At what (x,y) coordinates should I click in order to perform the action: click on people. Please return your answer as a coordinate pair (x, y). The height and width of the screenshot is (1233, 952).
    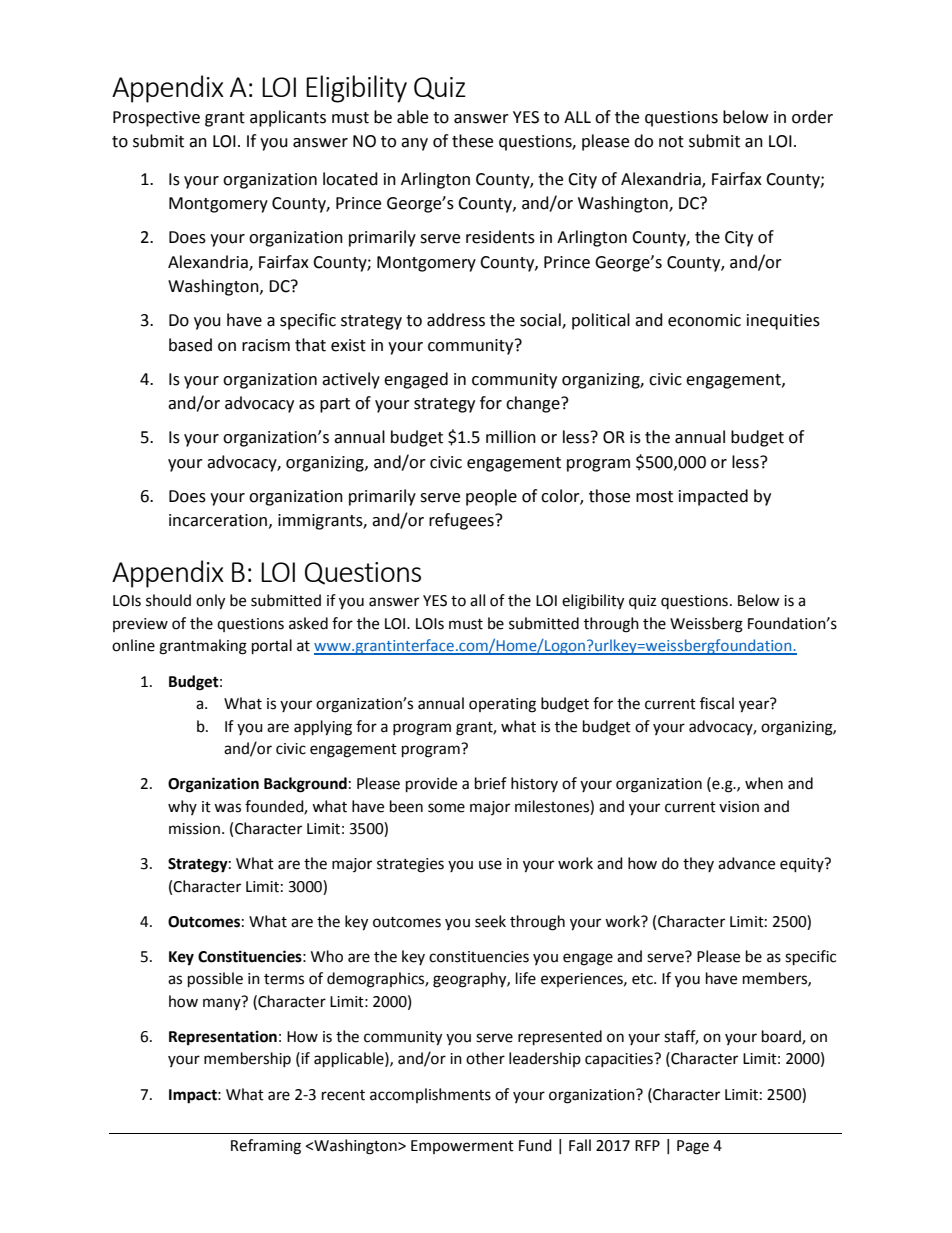
    Looking at the image, I should click on (491, 497).
